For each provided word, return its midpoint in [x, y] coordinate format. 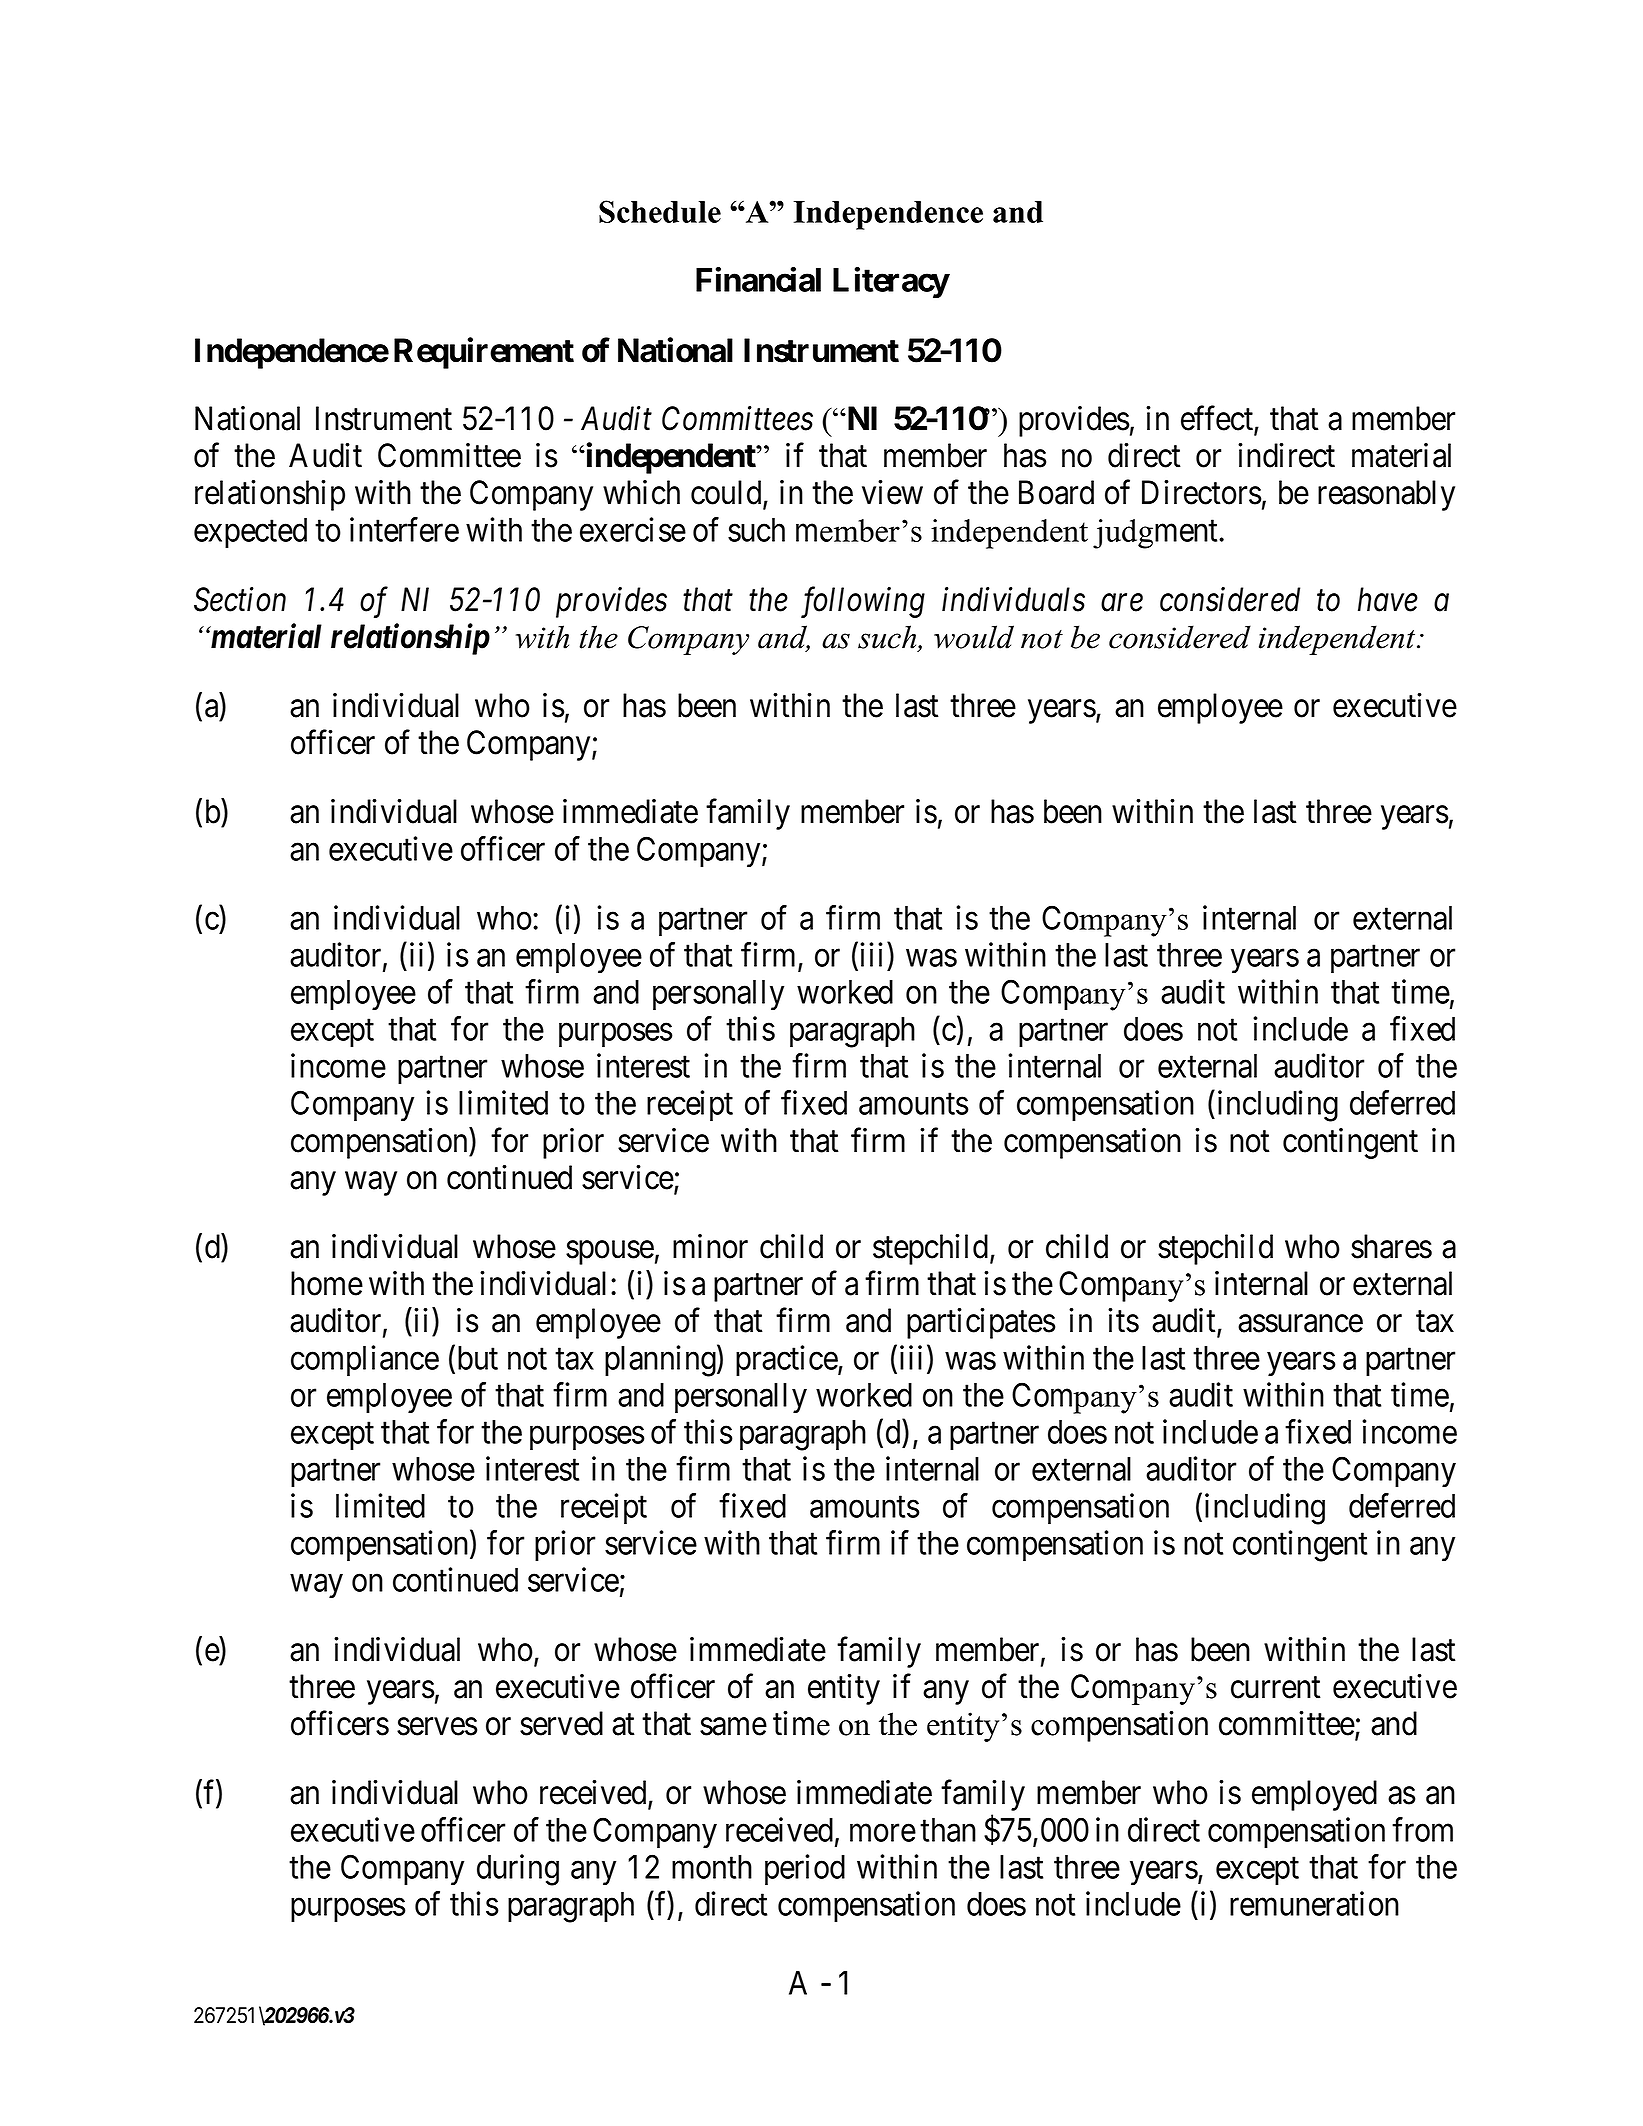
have [1388, 599]
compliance [365, 1360]
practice [787, 1360]
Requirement [484, 353]
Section [240, 599]
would [974, 637]
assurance [1300, 1324]
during [518, 1870]
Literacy [891, 283]
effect [1218, 419]
